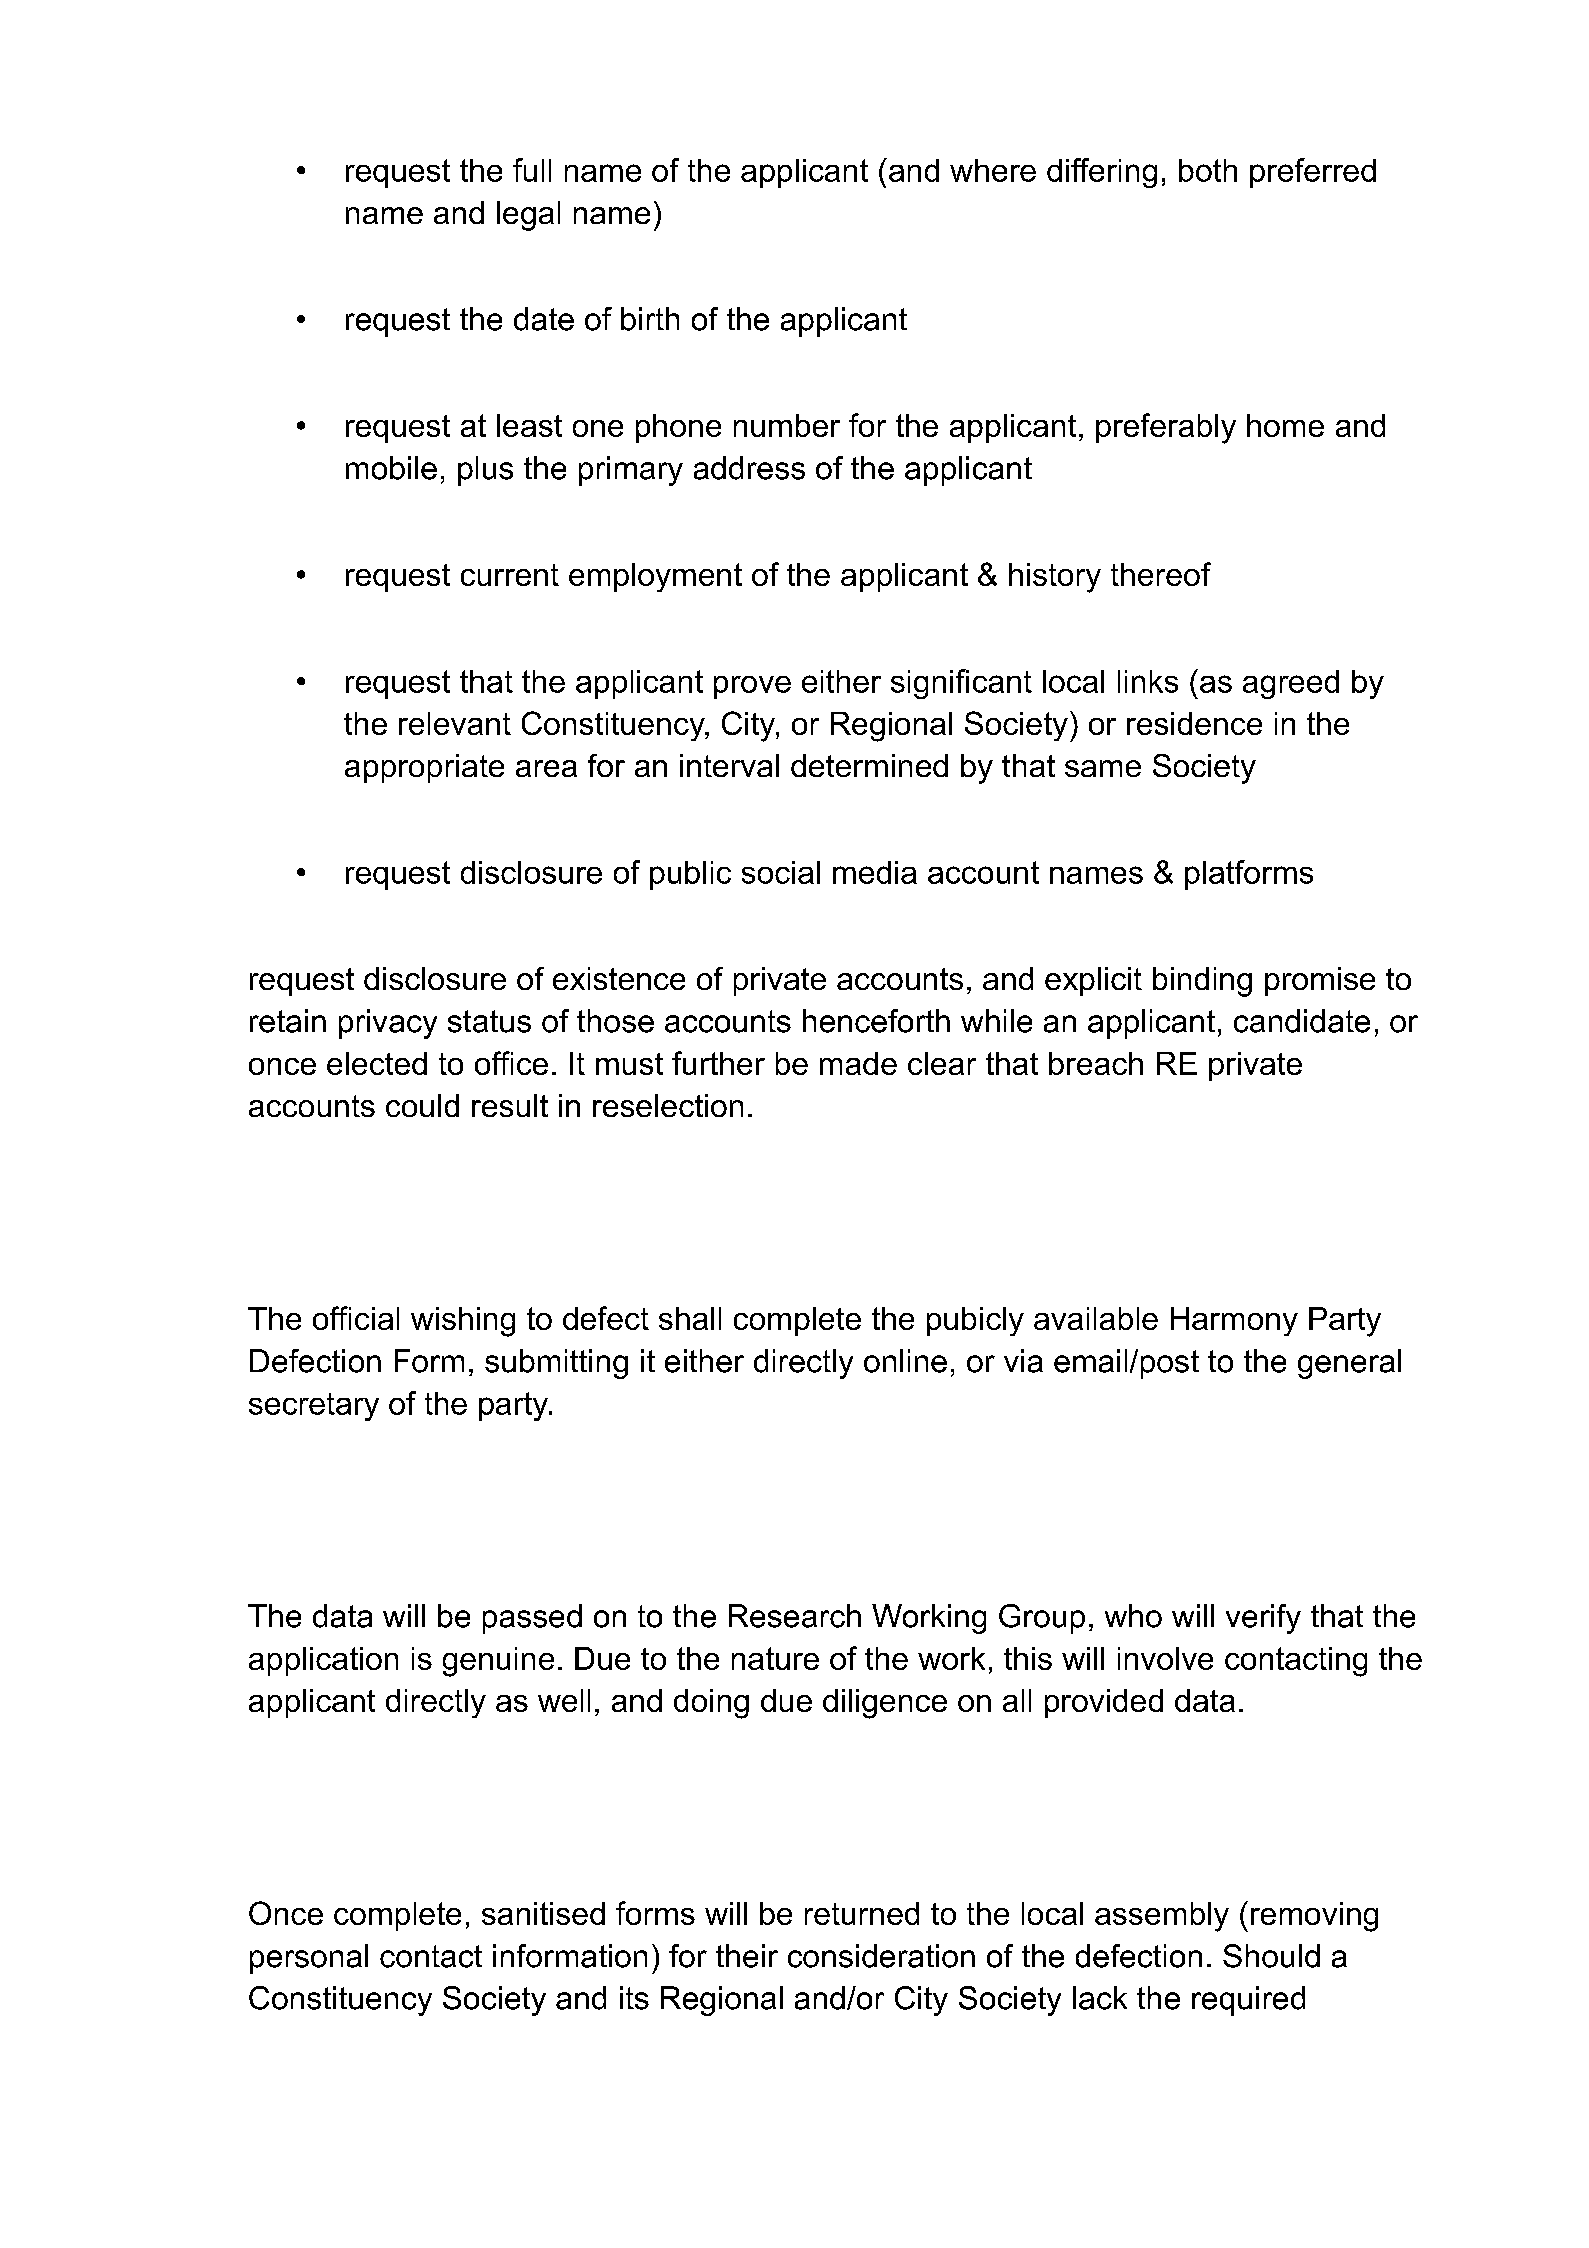 The width and height of the page is (1589, 2248). Describe the element at coordinates (858, 1063) in the page. I see `made` at that location.
